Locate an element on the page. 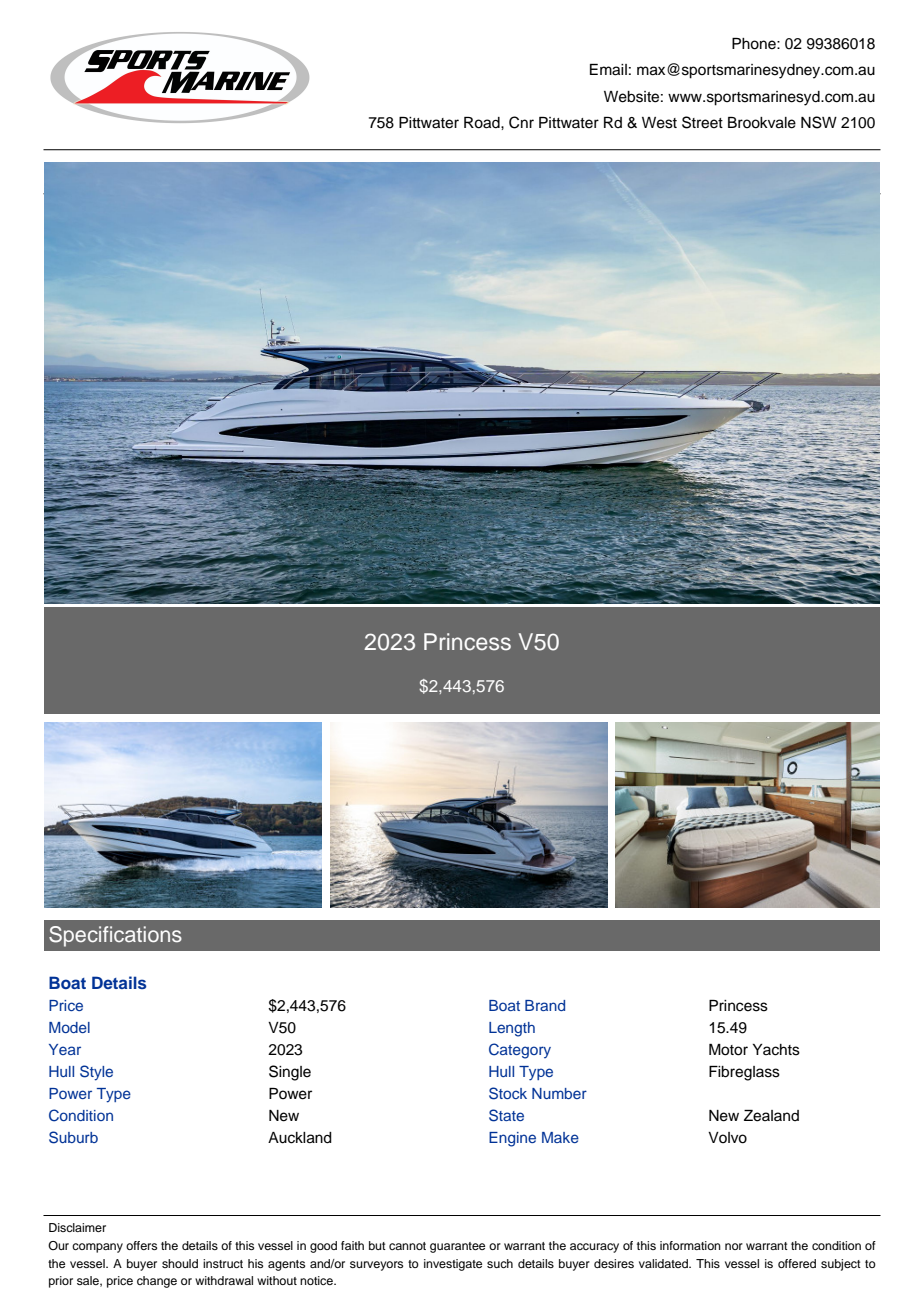 The width and height of the document is (924, 1308). Brand is located at coordinates (545, 1005).
